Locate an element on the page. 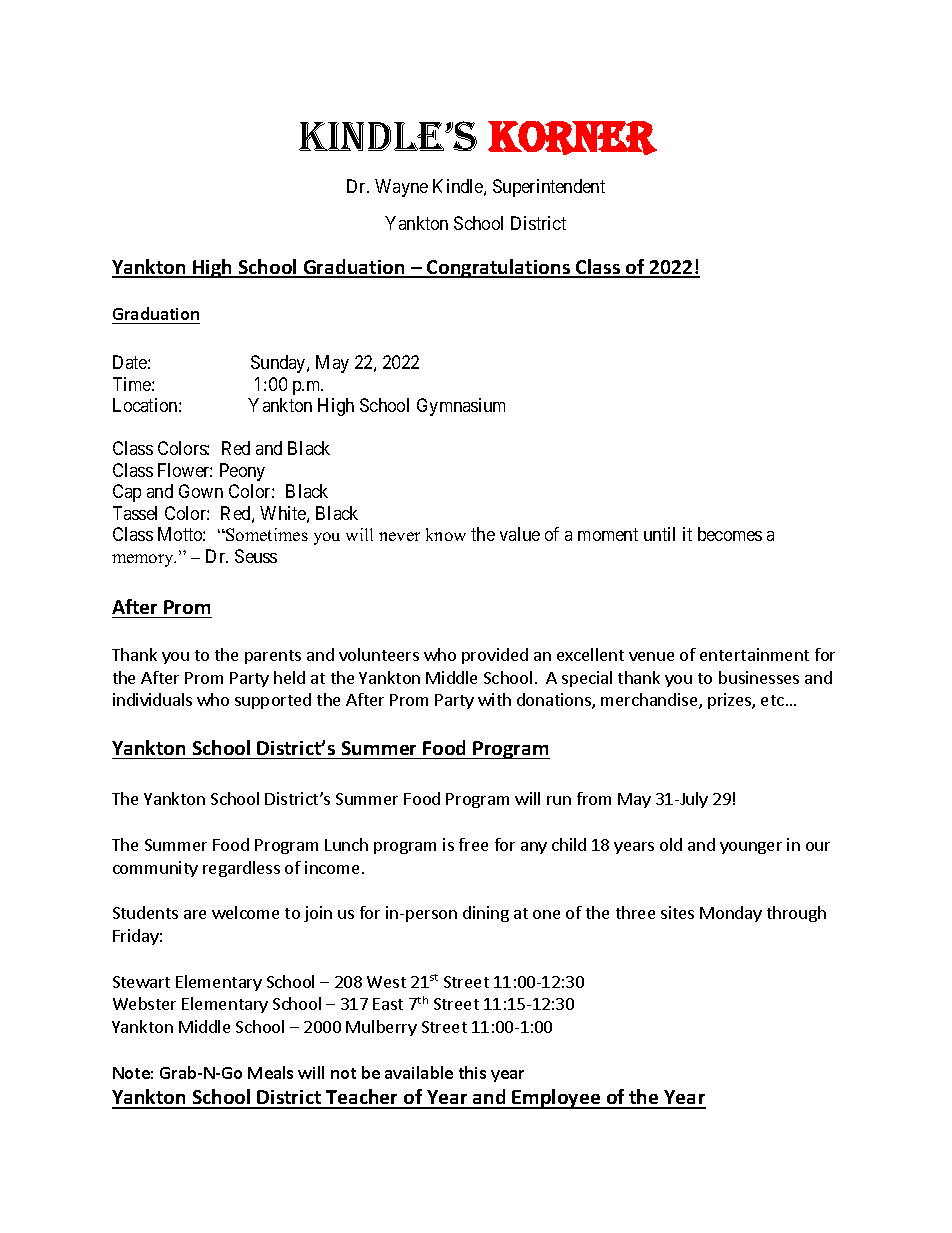 This page has width=952, height=1233. individuals is located at coordinates (152, 699).
